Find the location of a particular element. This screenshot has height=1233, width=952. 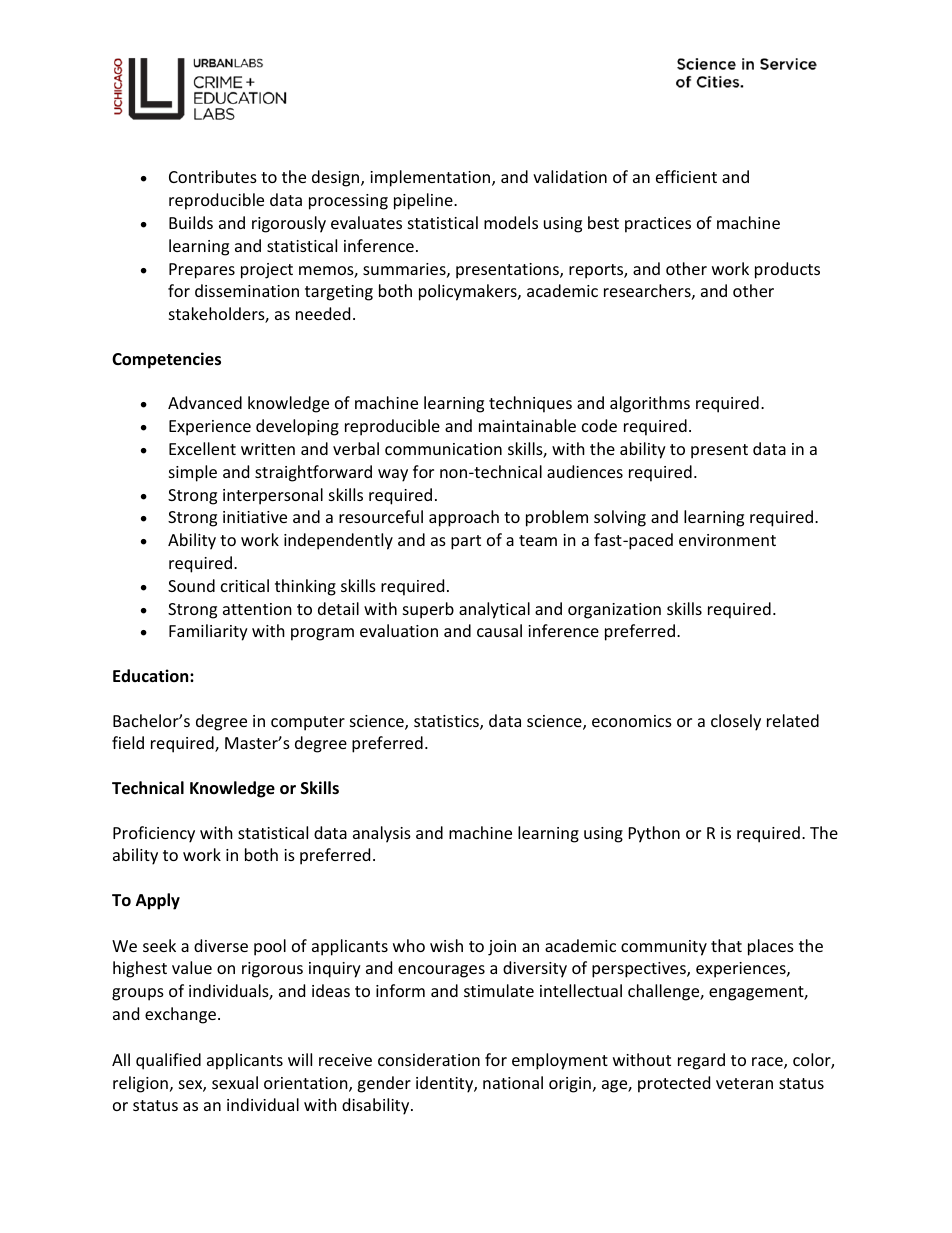

consideration is located at coordinates (429, 1059).
